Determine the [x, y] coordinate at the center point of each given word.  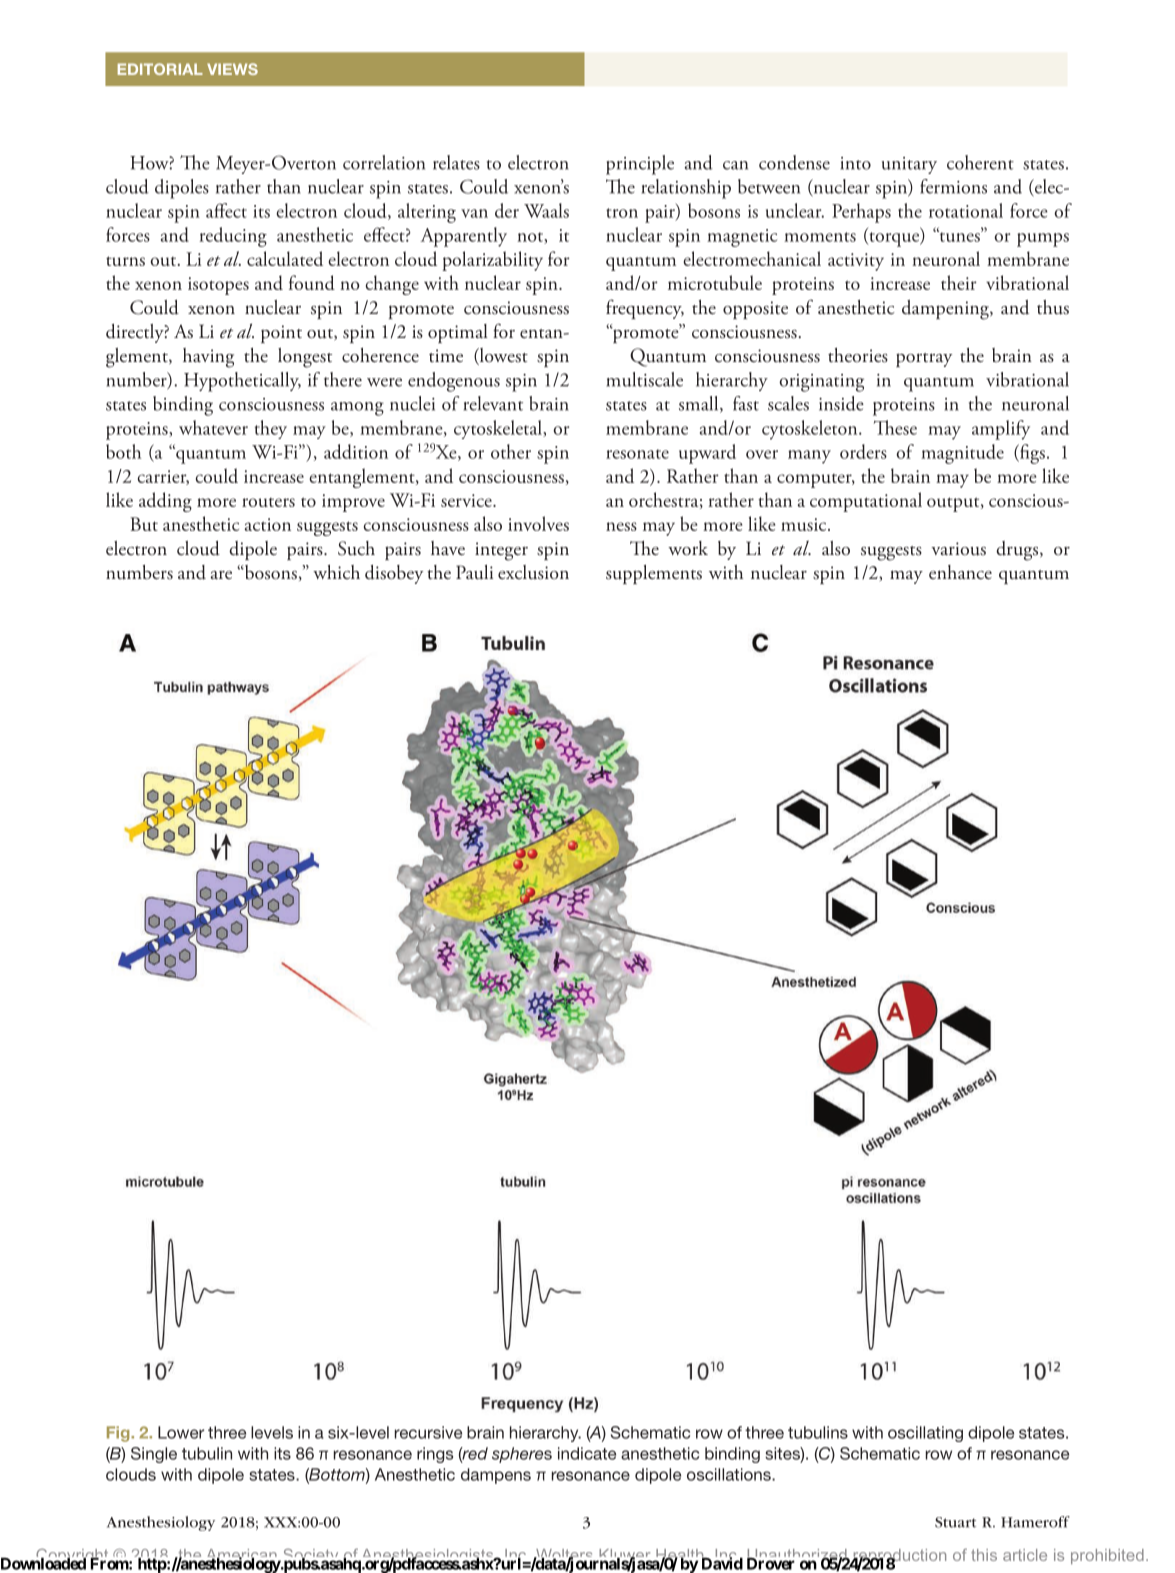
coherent [980, 162]
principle [640, 165]
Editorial [160, 69]
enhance [960, 572]
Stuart [955, 1522]
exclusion [533, 572]
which [336, 572]
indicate [587, 1453]
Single [154, 1455]
